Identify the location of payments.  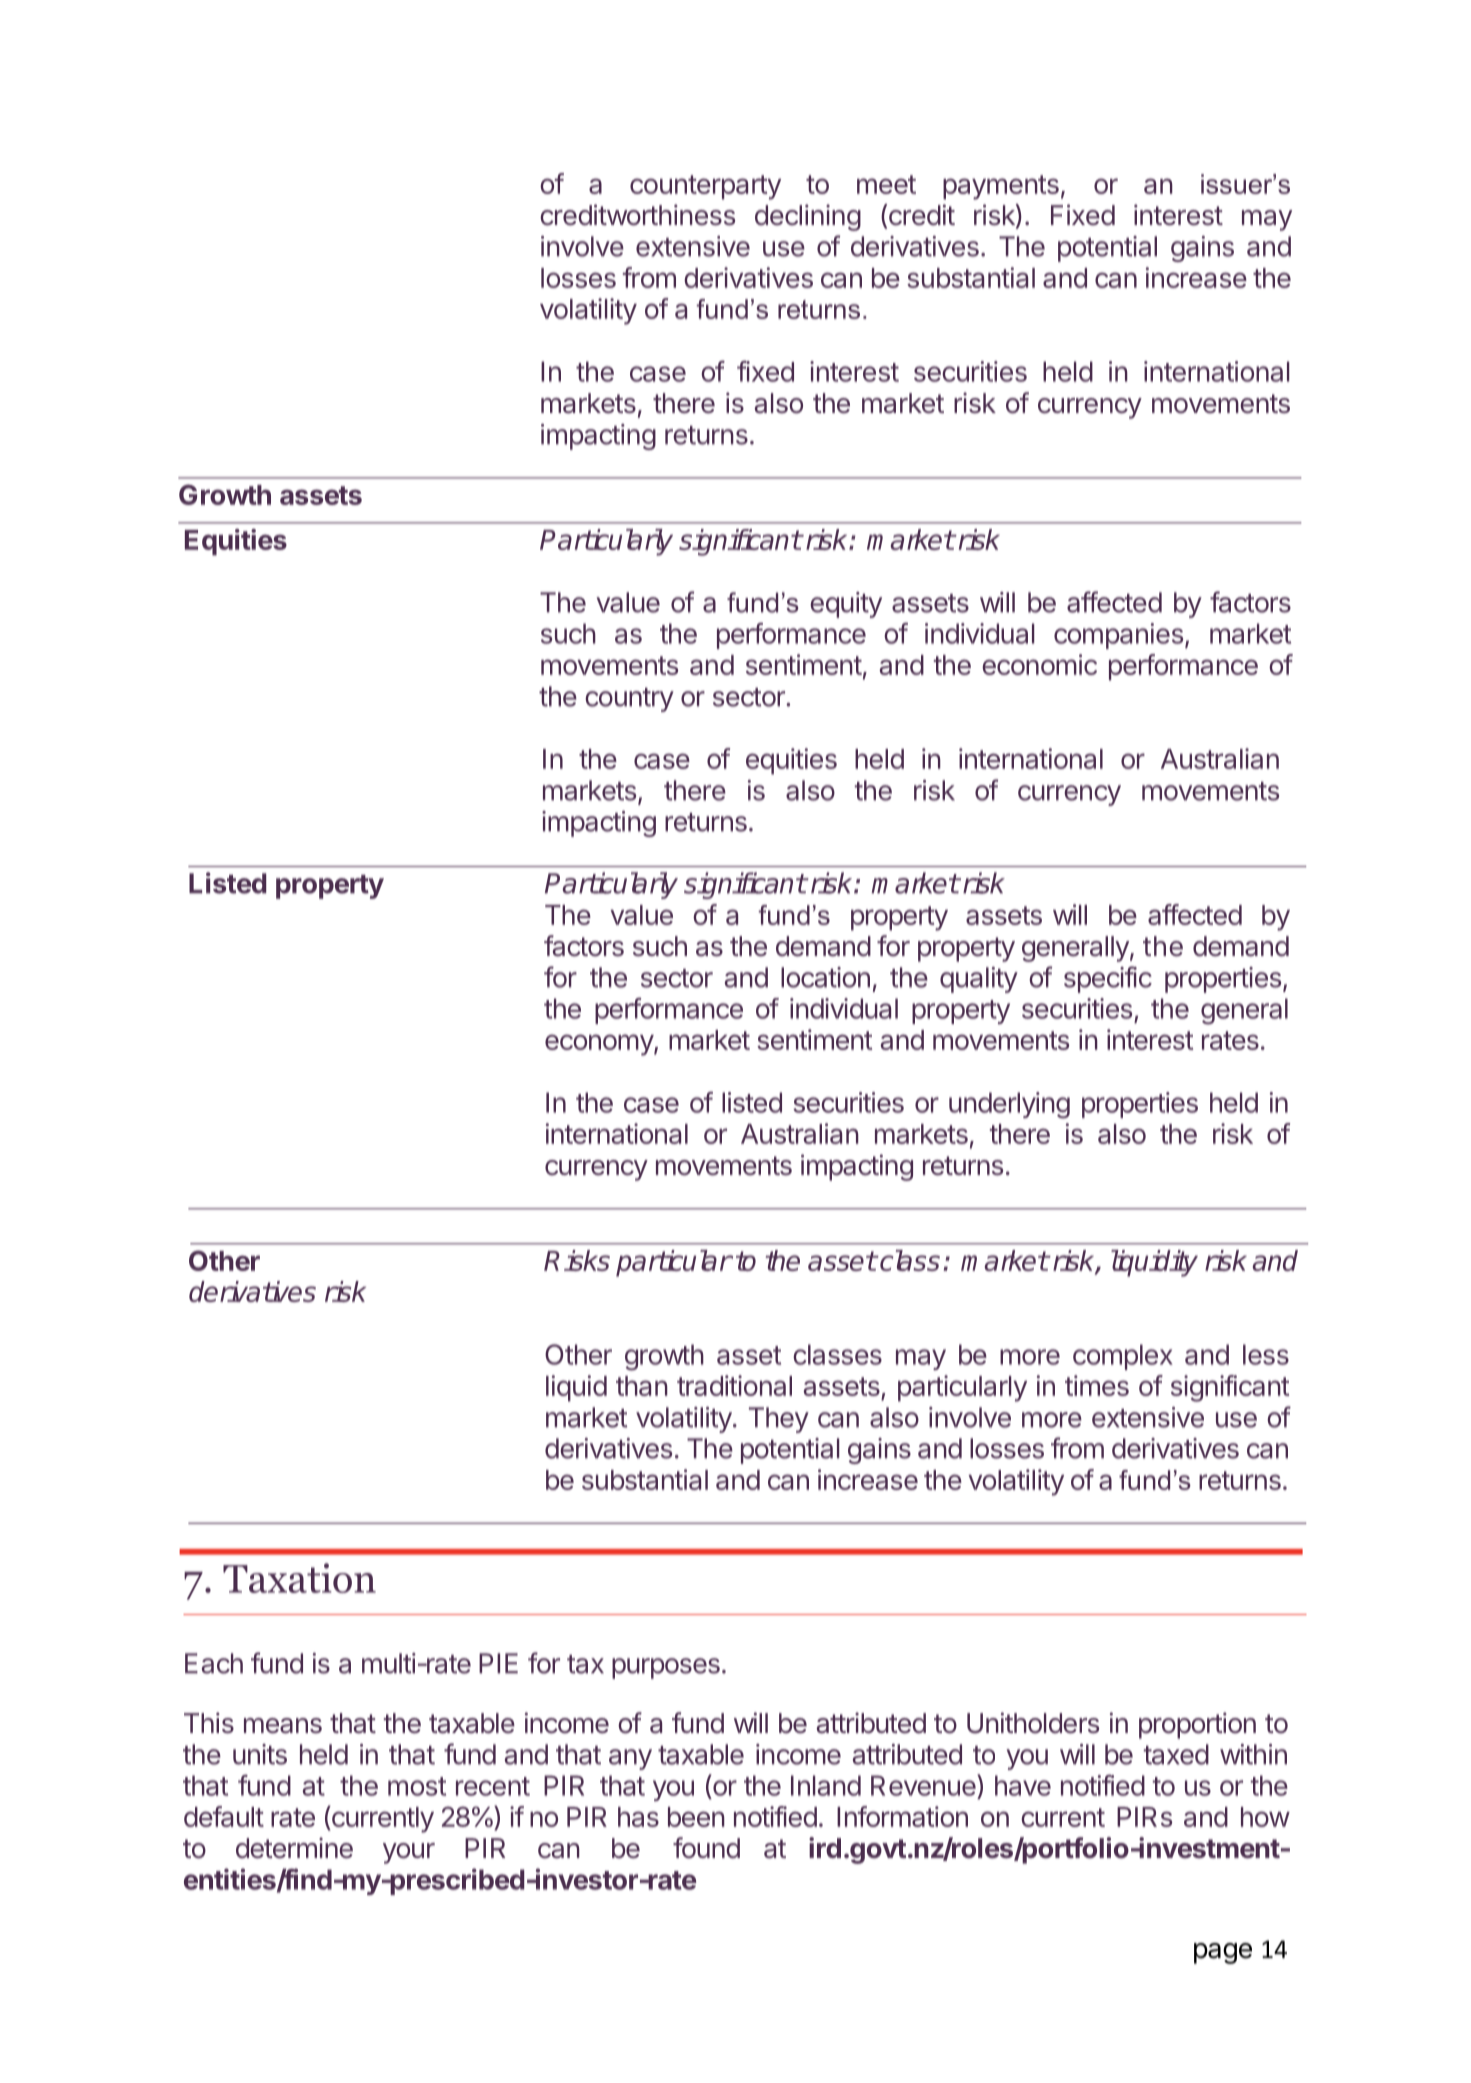
(1001, 187).
